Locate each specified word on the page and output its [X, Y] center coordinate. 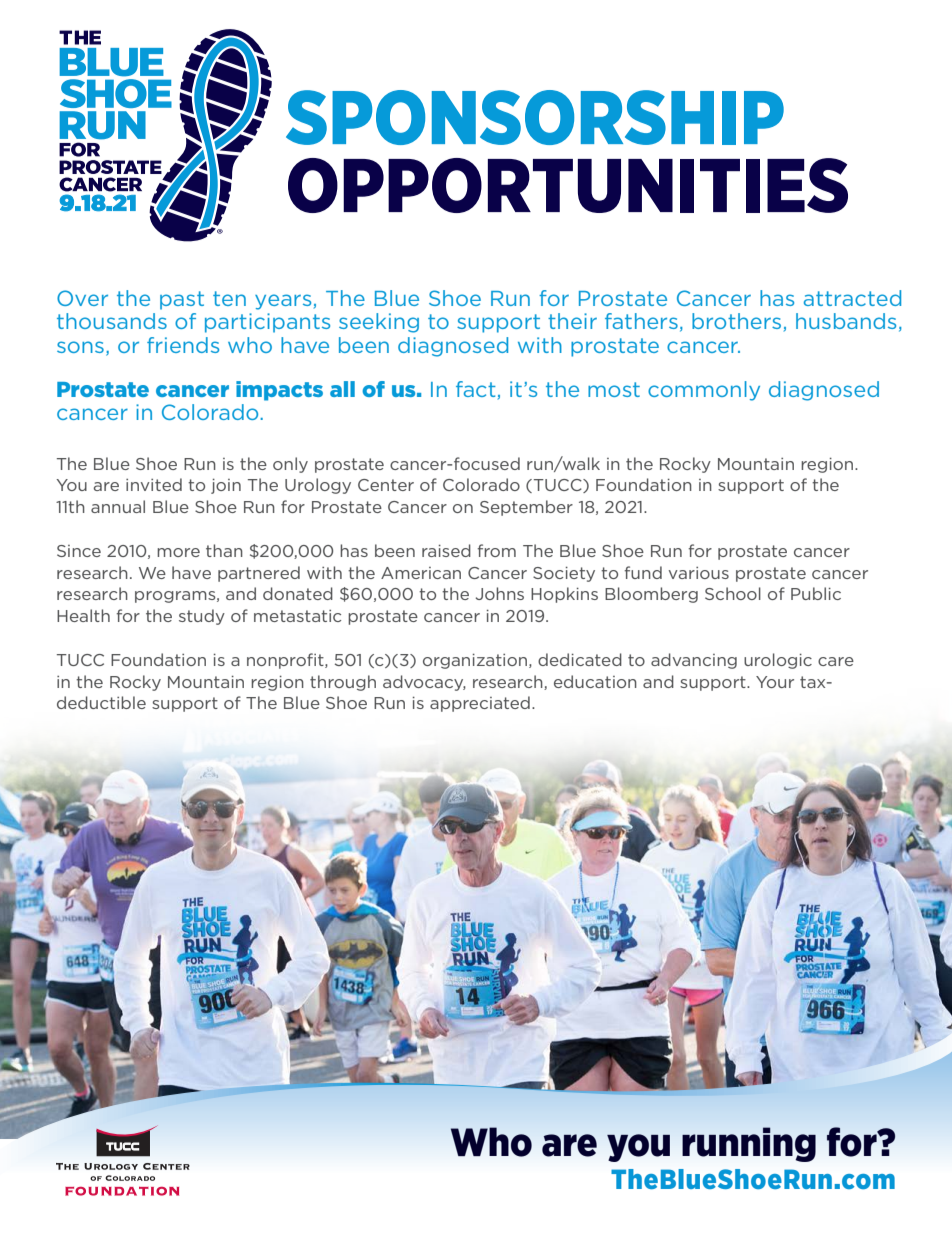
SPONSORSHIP [535, 117]
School [733, 593]
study [202, 617]
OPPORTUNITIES [568, 185]
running [749, 1144]
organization [475, 661]
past [182, 300]
